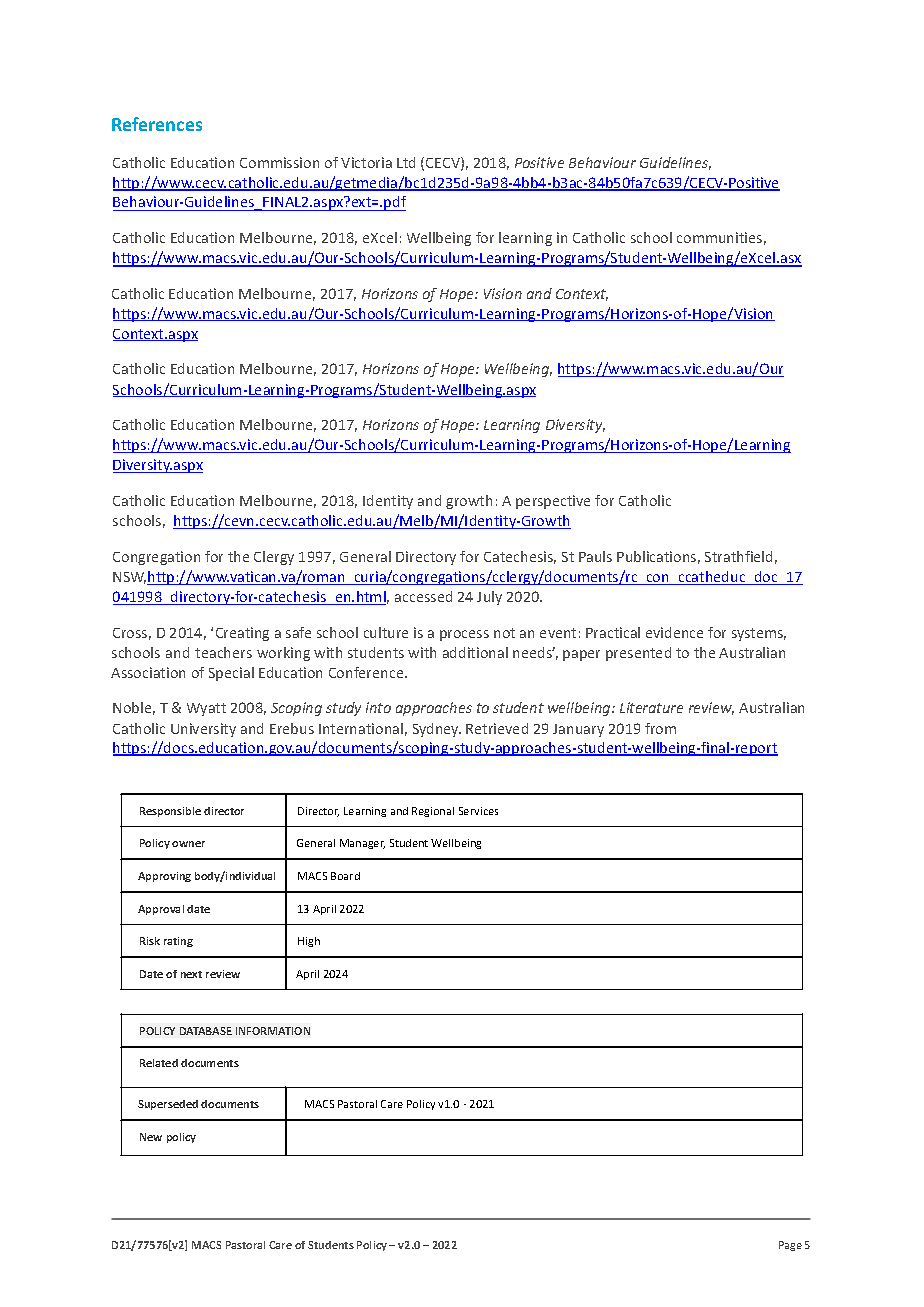  What do you see at coordinates (489, 598) in the document?
I see `July` at bounding box center [489, 598].
